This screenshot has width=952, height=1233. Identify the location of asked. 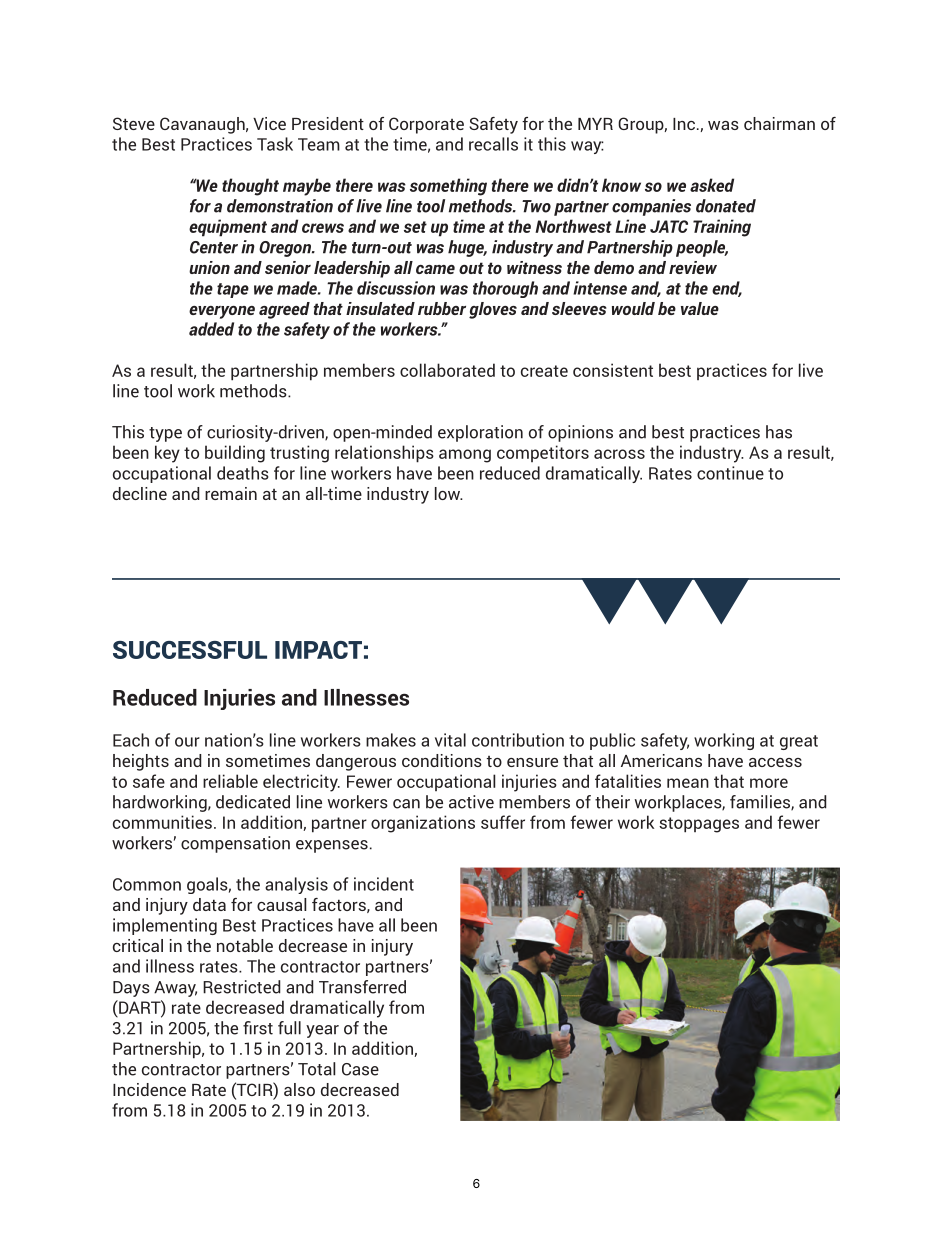
(712, 185).
